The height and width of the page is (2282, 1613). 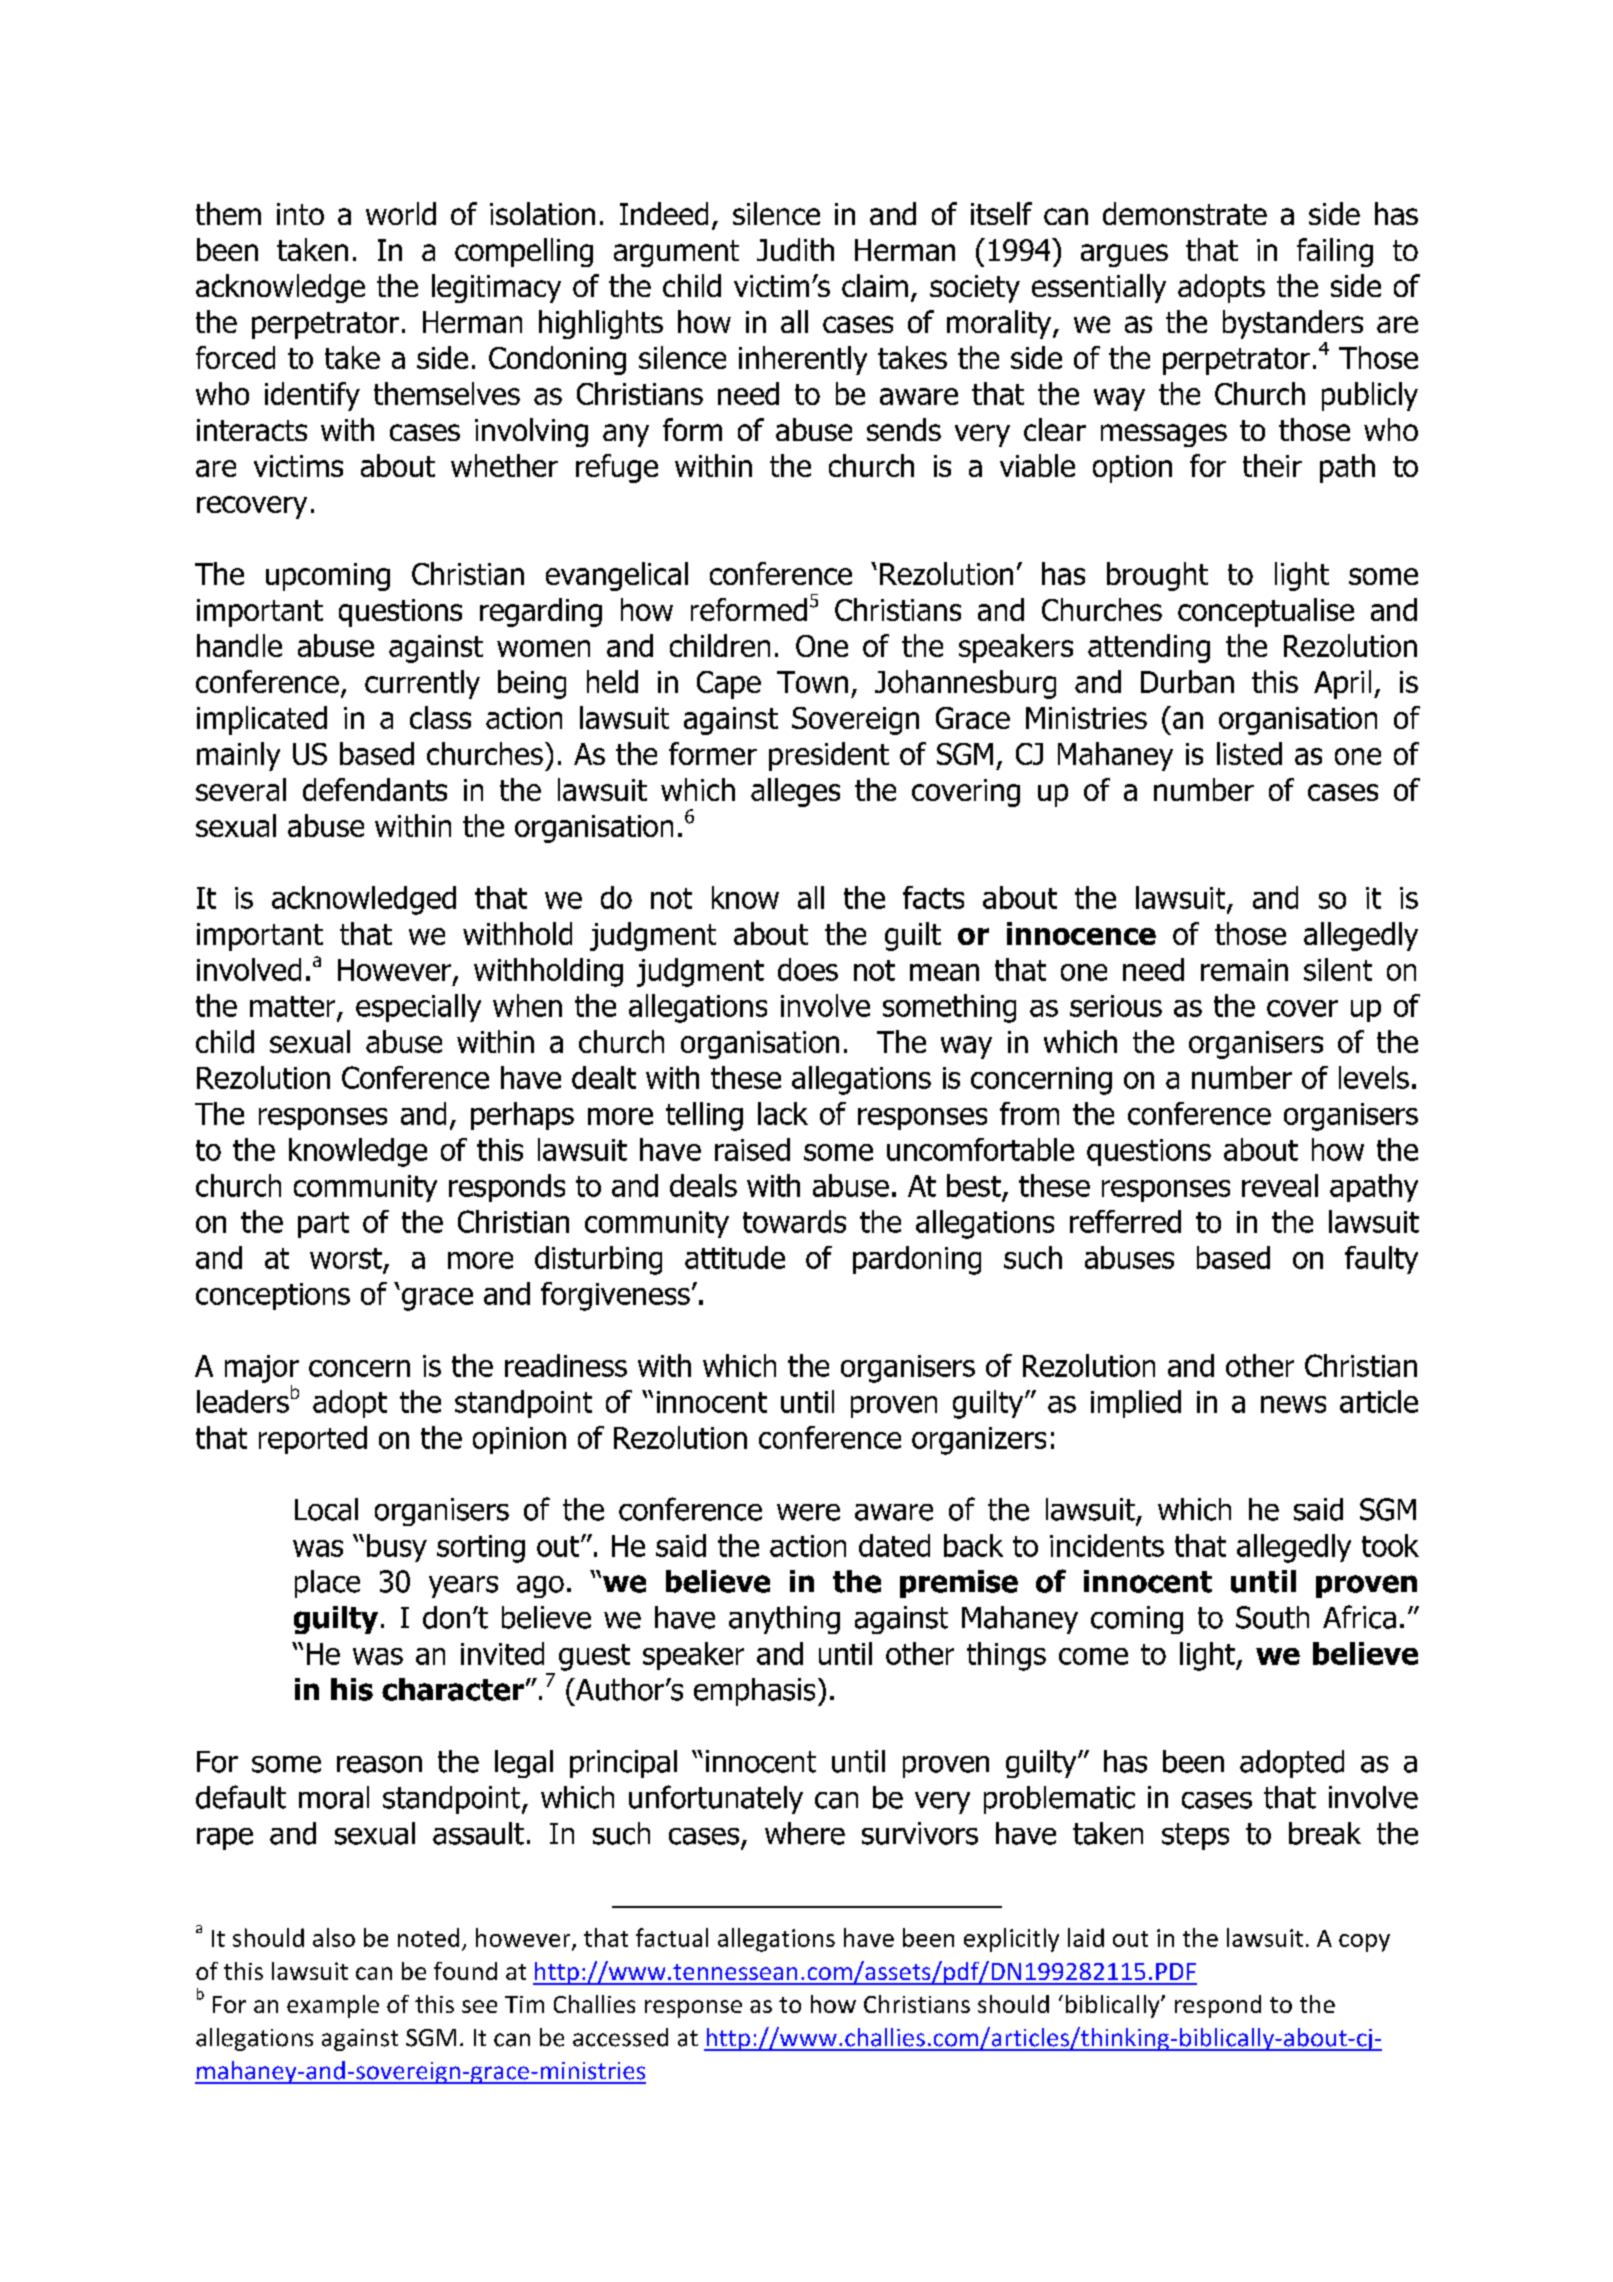 What do you see at coordinates (1335, 252) in the page?
I see `failing` at bounding box center [1335, 252].
